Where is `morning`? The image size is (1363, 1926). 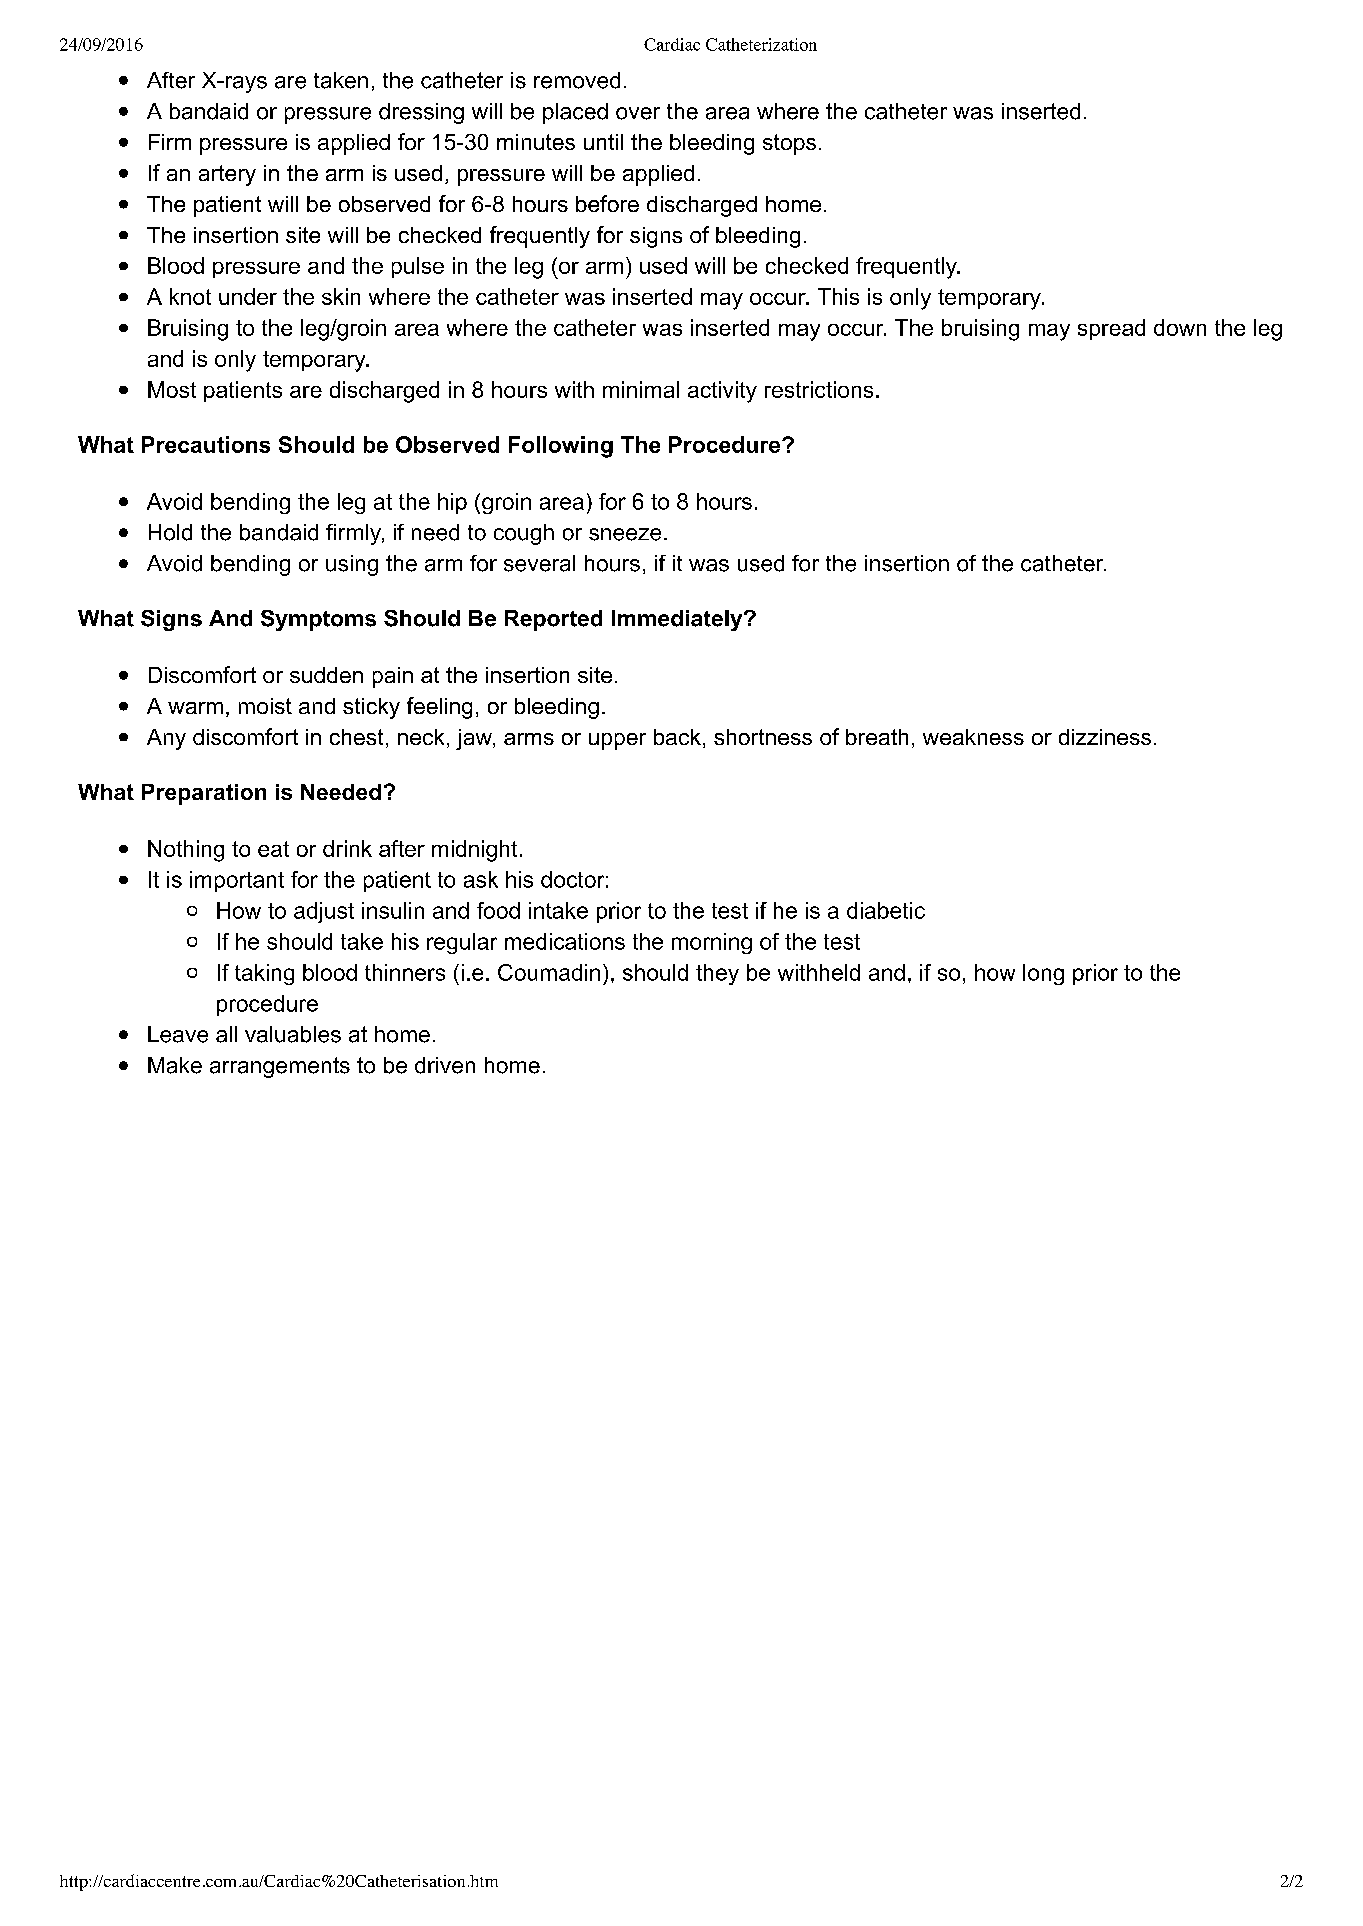
morning is located at coordinates (712, 943).
